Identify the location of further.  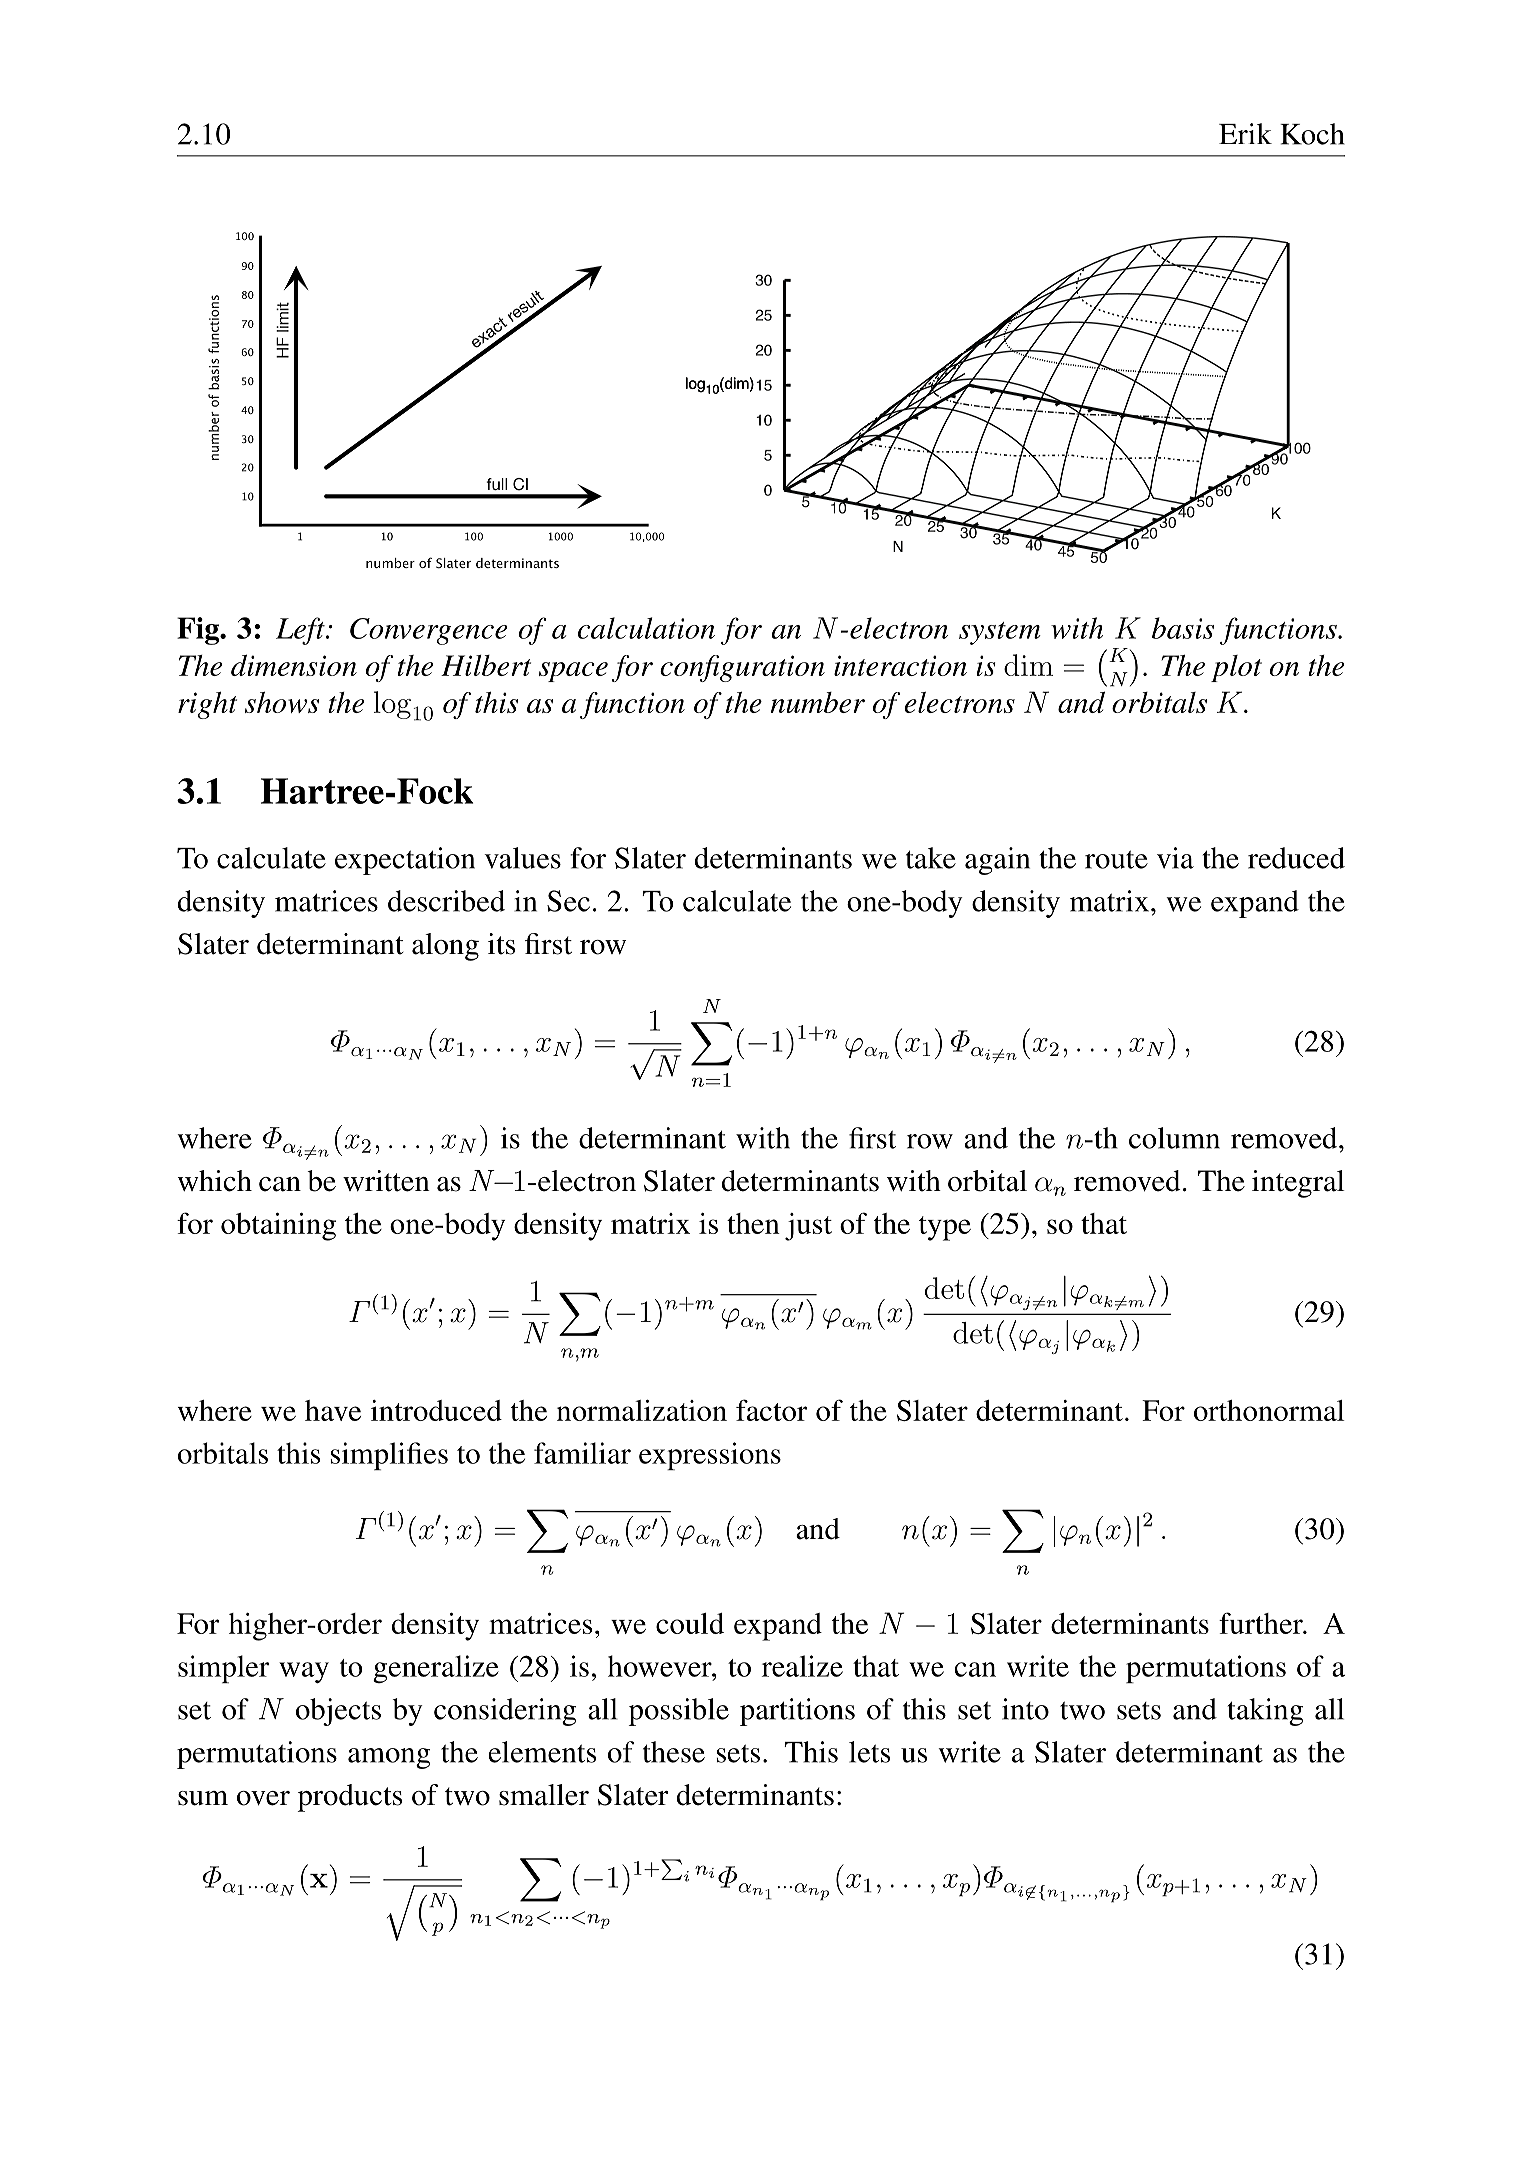
(1262, 1623).
